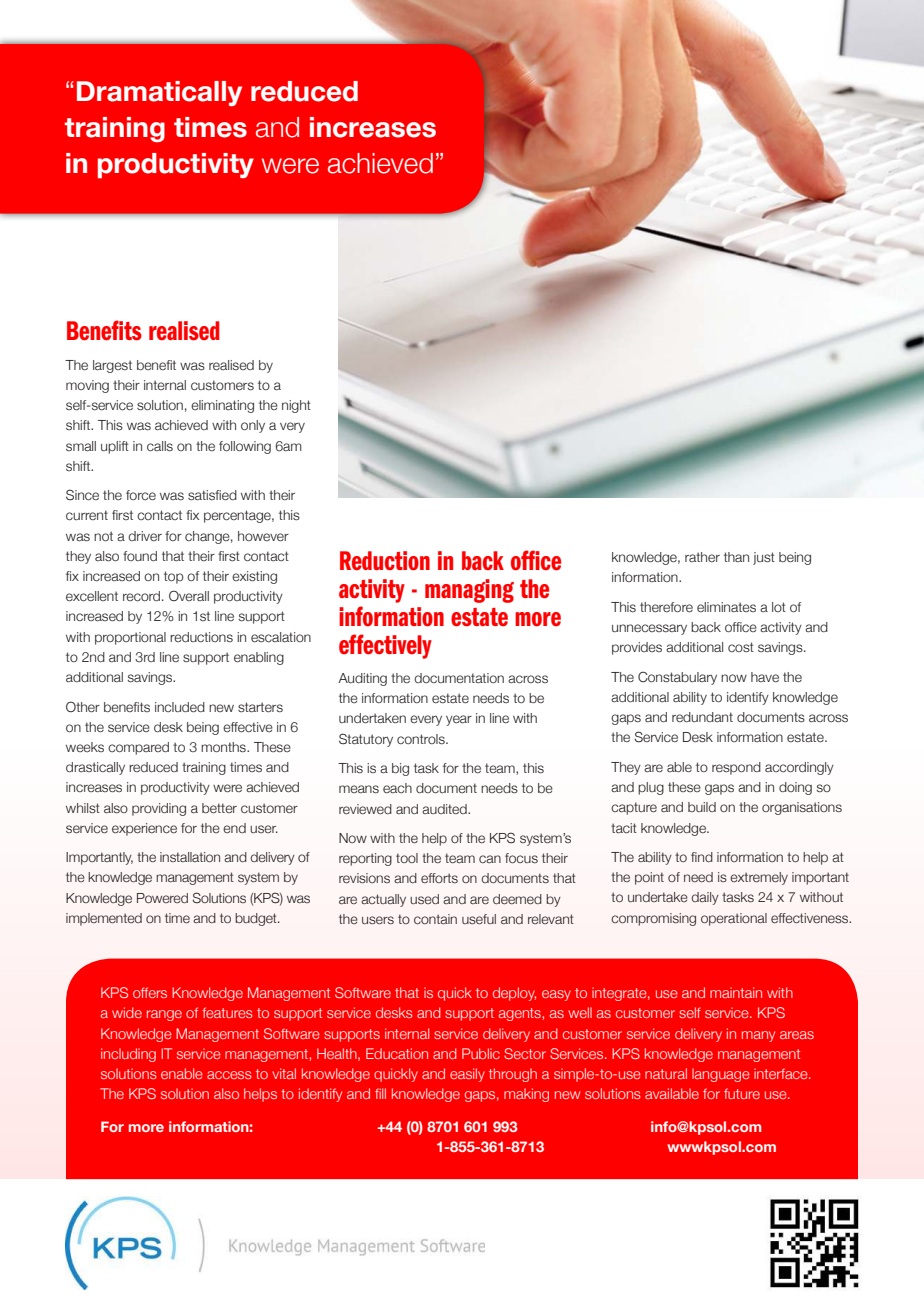  What do you see at coordinates (128, 1055) in the page?
I see `including` at bounding box center [128, 1055].
